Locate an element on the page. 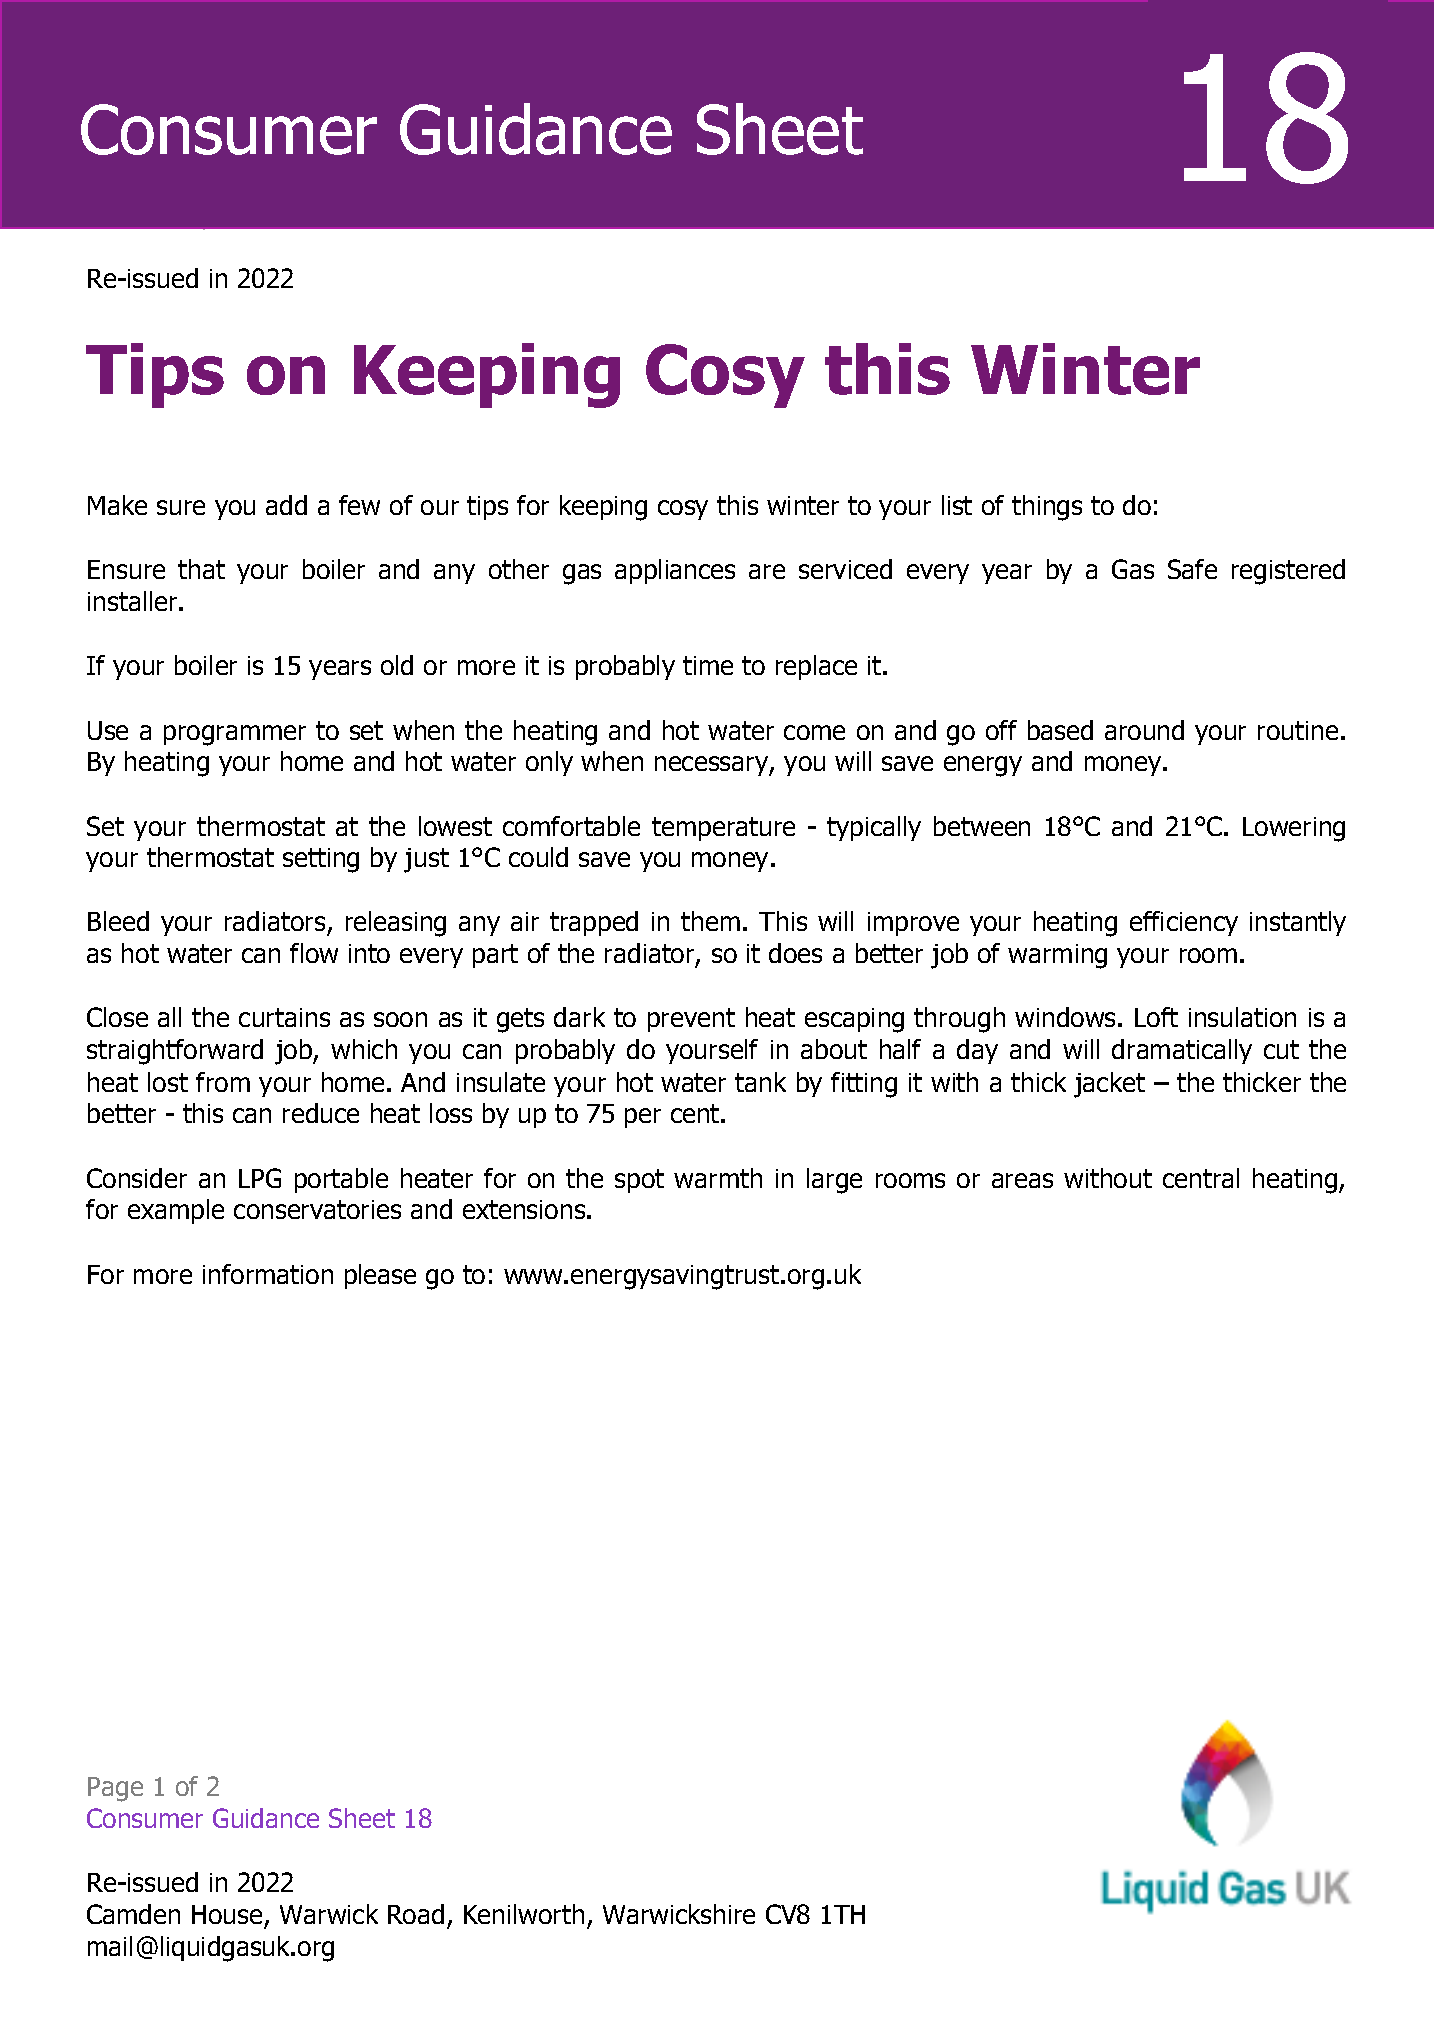  LPG is located at coordinates (260, 1178).
